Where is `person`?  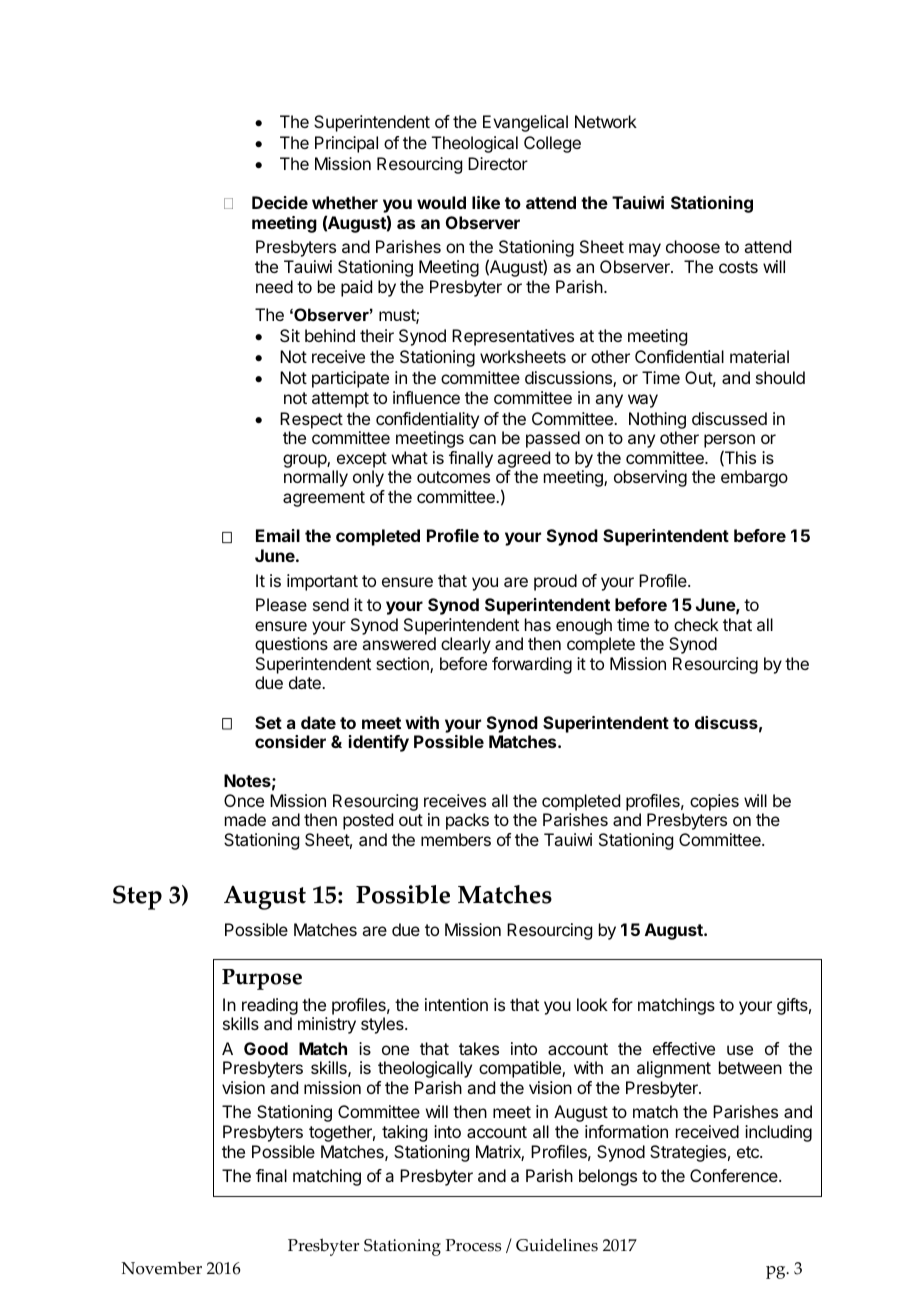
person is located at coordinates (729, 442).
